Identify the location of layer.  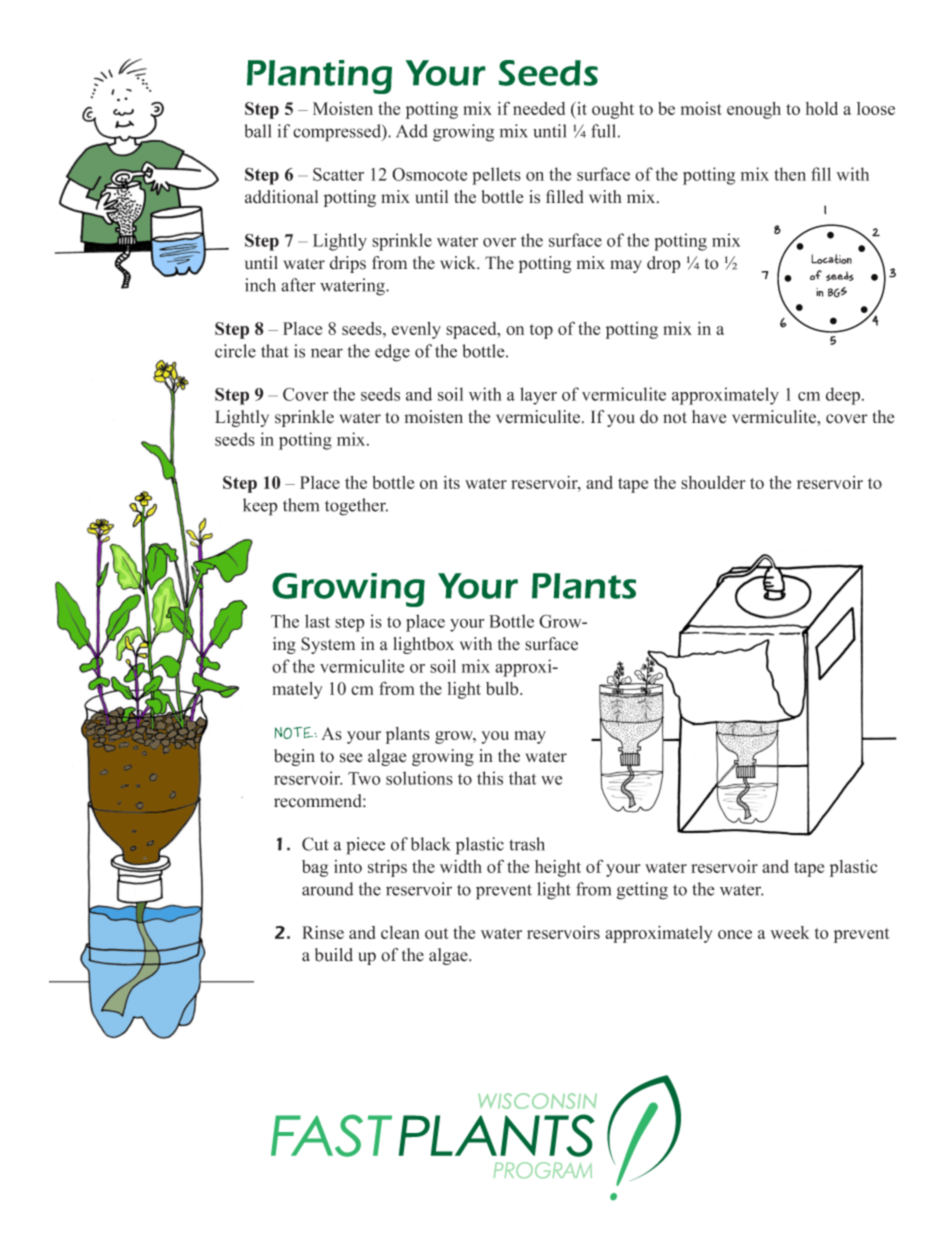
(538, 396).
